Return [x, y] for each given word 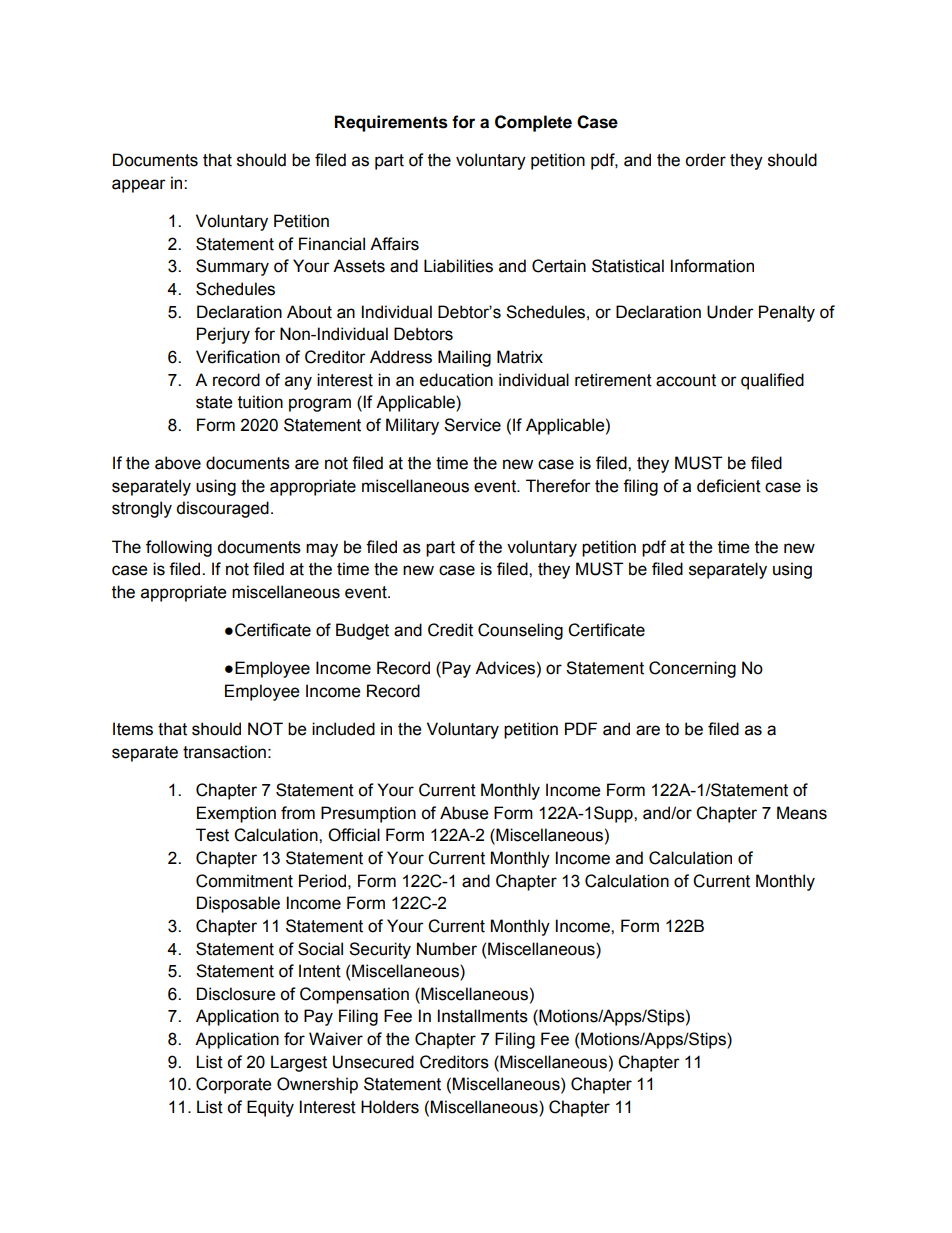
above [178, 463]
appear [139, 186]
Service [472, 425]
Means [802, 813]
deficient [729, 486]
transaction [224, 752]
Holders [390, 1107]
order [705, 160]
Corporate [233, 1085]
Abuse [464, 813]
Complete [533, 123]
